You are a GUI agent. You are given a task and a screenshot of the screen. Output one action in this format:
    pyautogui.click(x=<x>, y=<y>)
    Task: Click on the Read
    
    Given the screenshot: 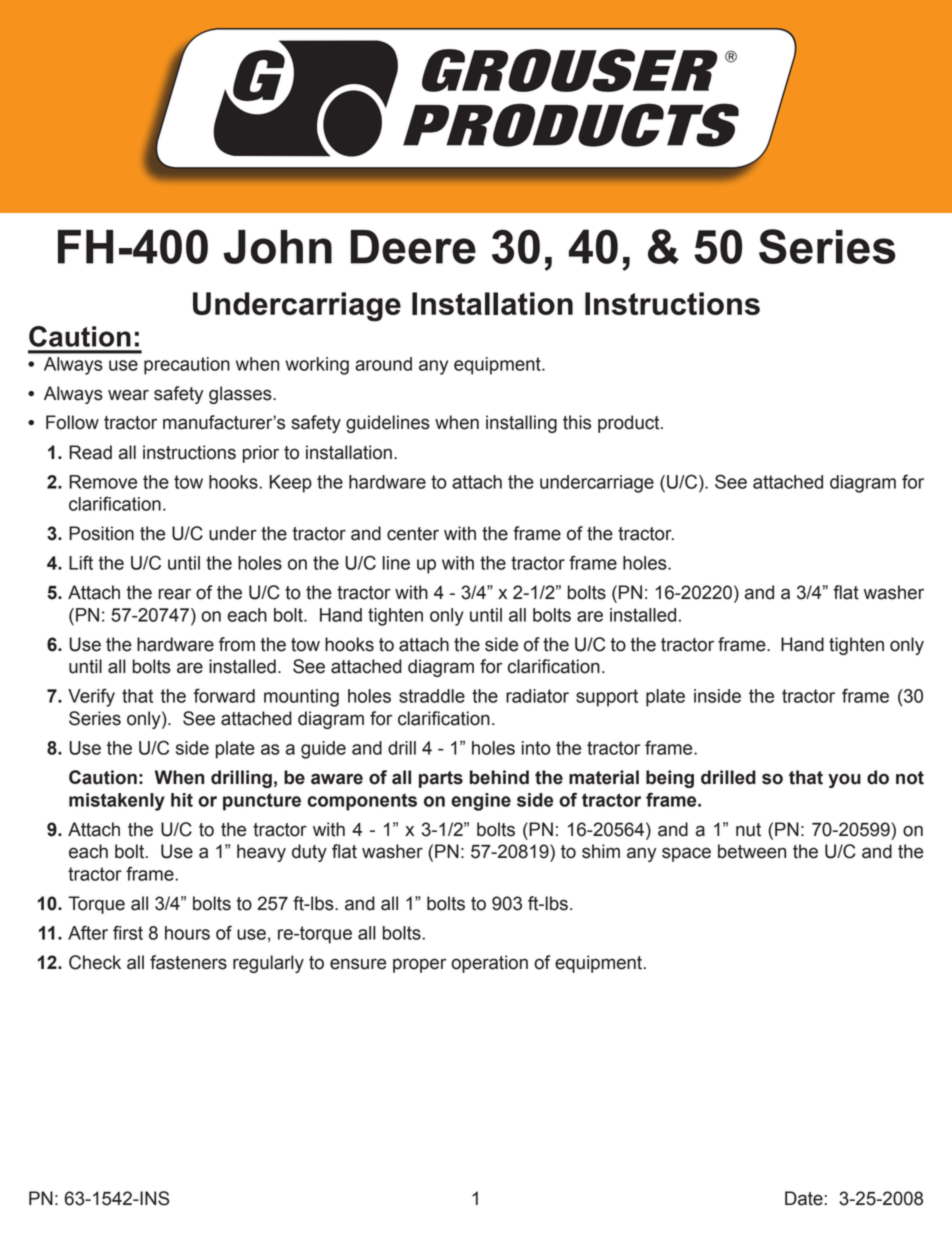 What is the action you would take?
    pyautogui.click(x=90, y=452)
